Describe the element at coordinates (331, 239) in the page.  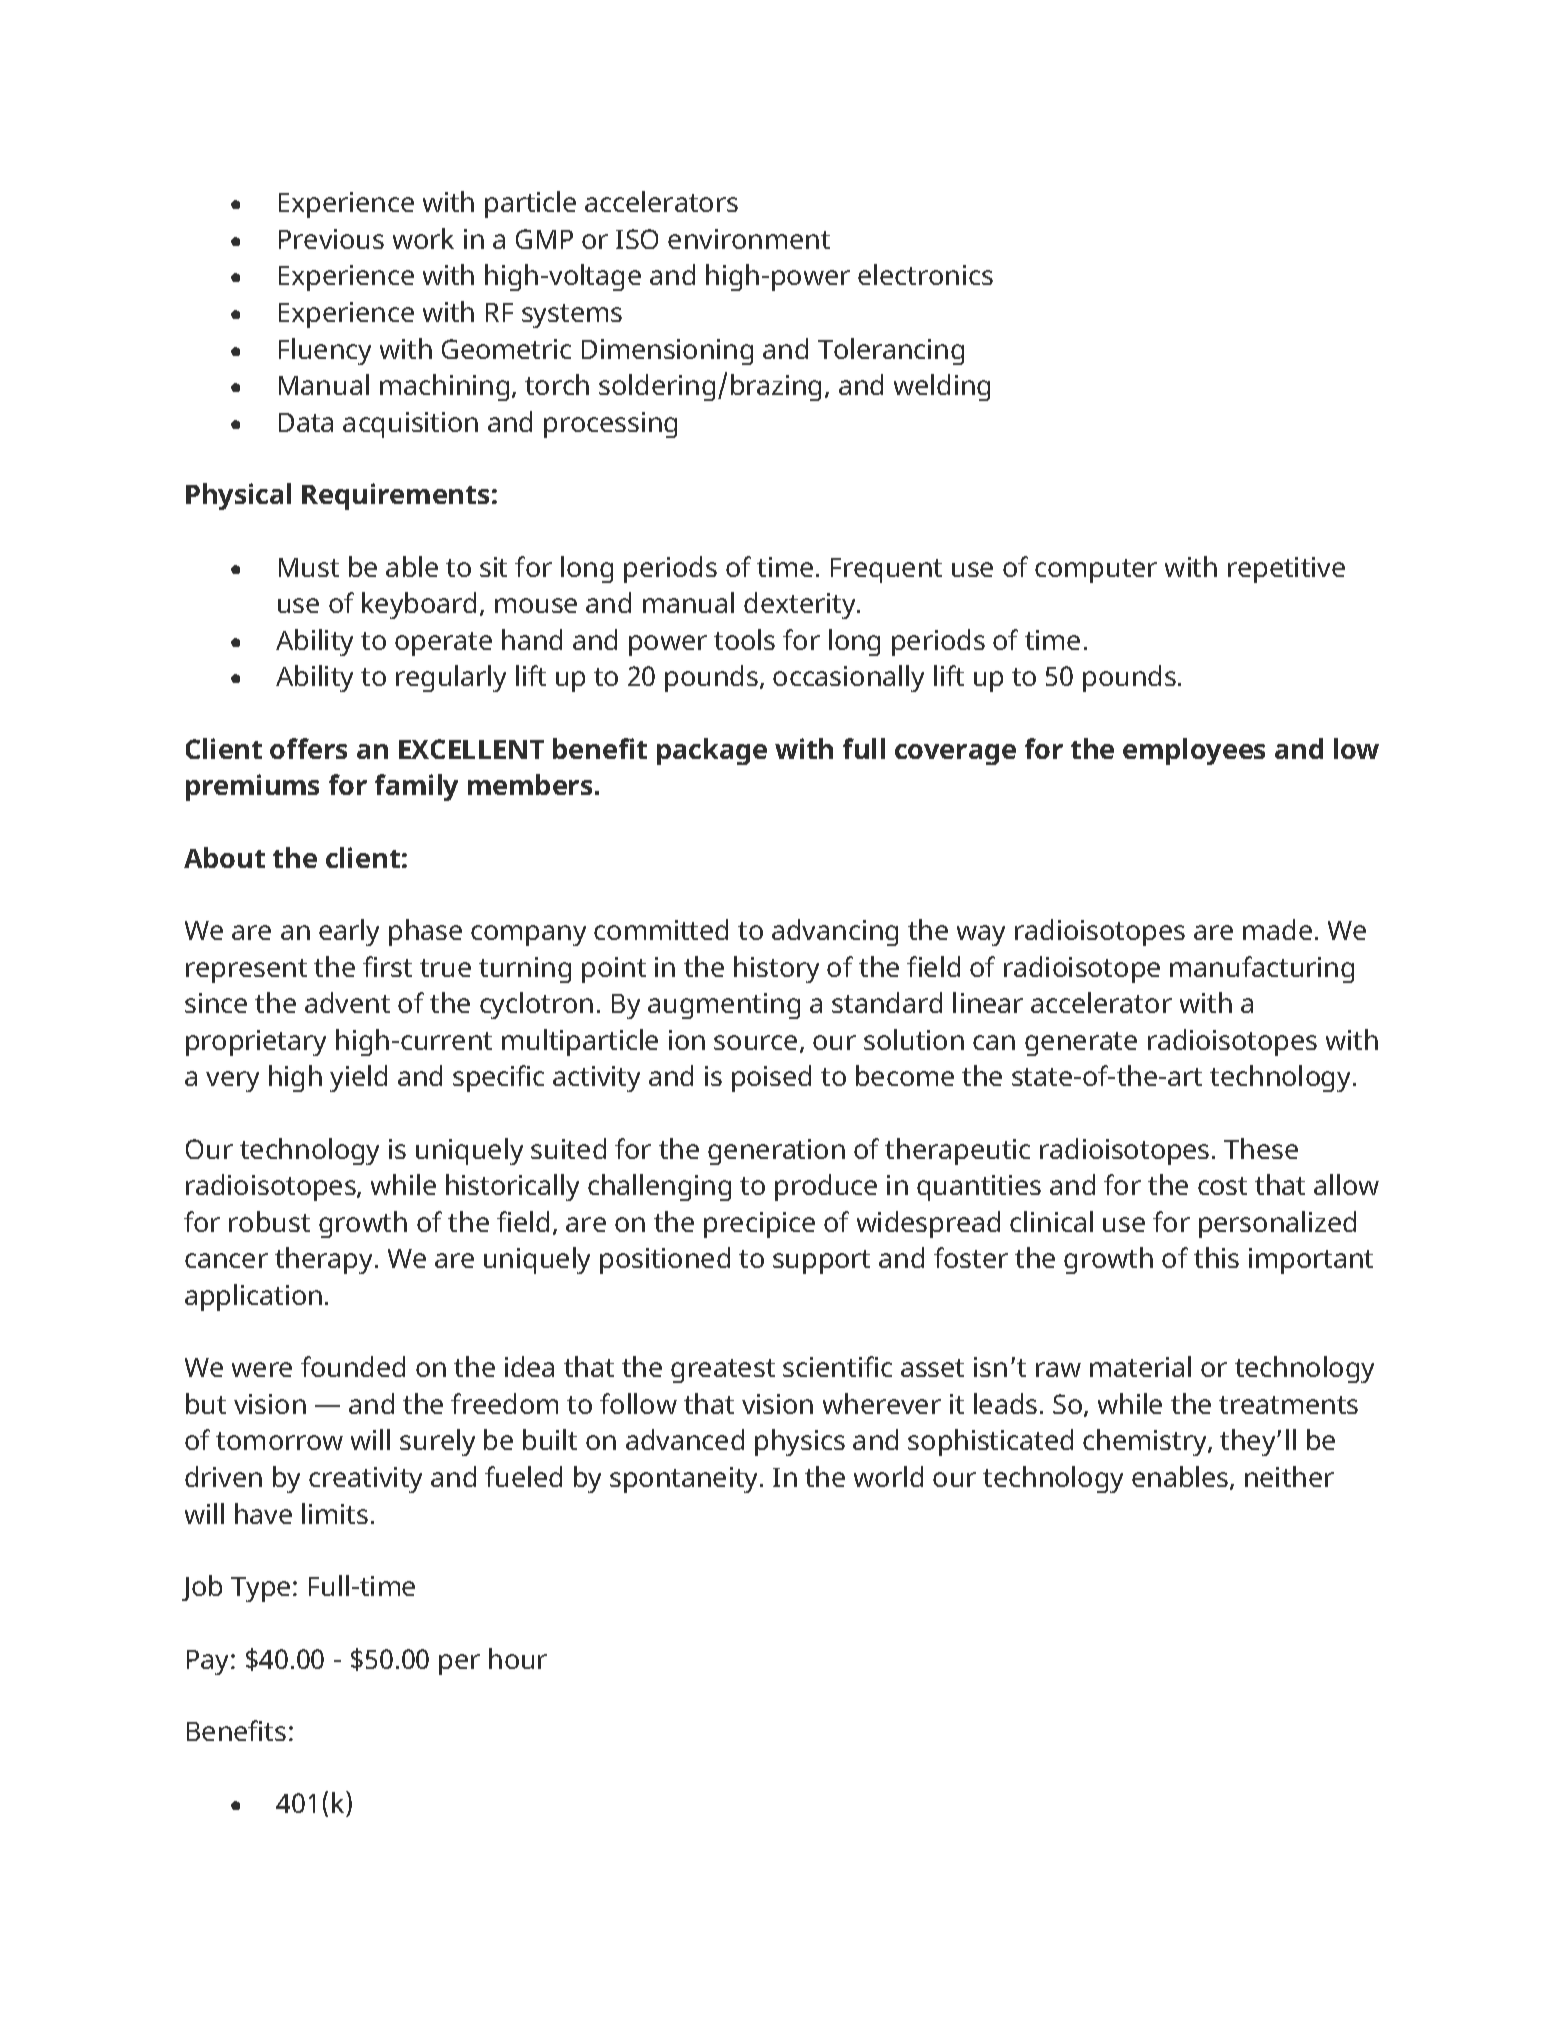
I see `Previous` at that location.
